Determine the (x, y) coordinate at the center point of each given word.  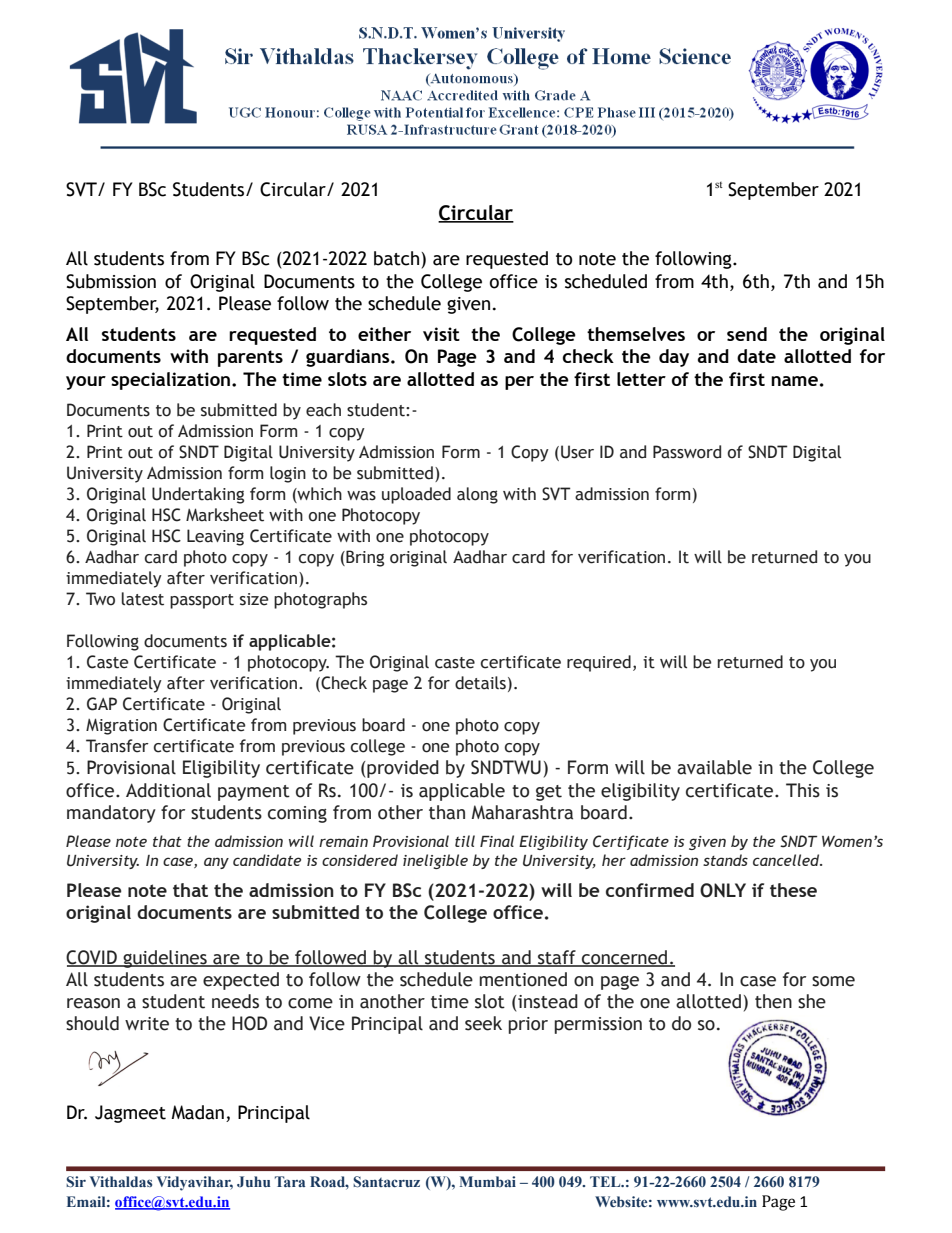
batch (396, 258)
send (747, 334)
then (773, 1001)
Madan (198, 1112)
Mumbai (488, 1181)
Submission (111, 281)
